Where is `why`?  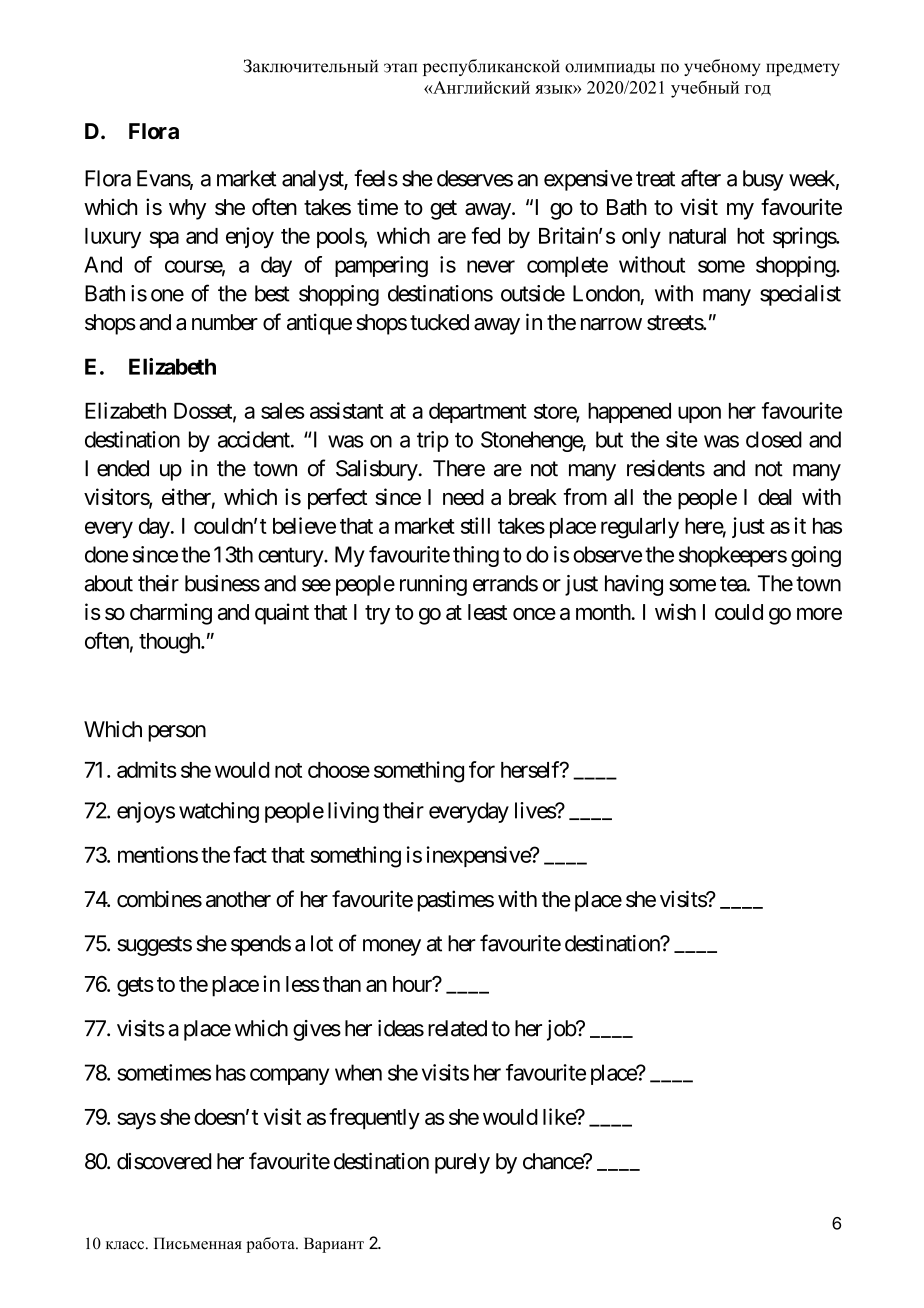 why is located at coordinates (187, 209).
